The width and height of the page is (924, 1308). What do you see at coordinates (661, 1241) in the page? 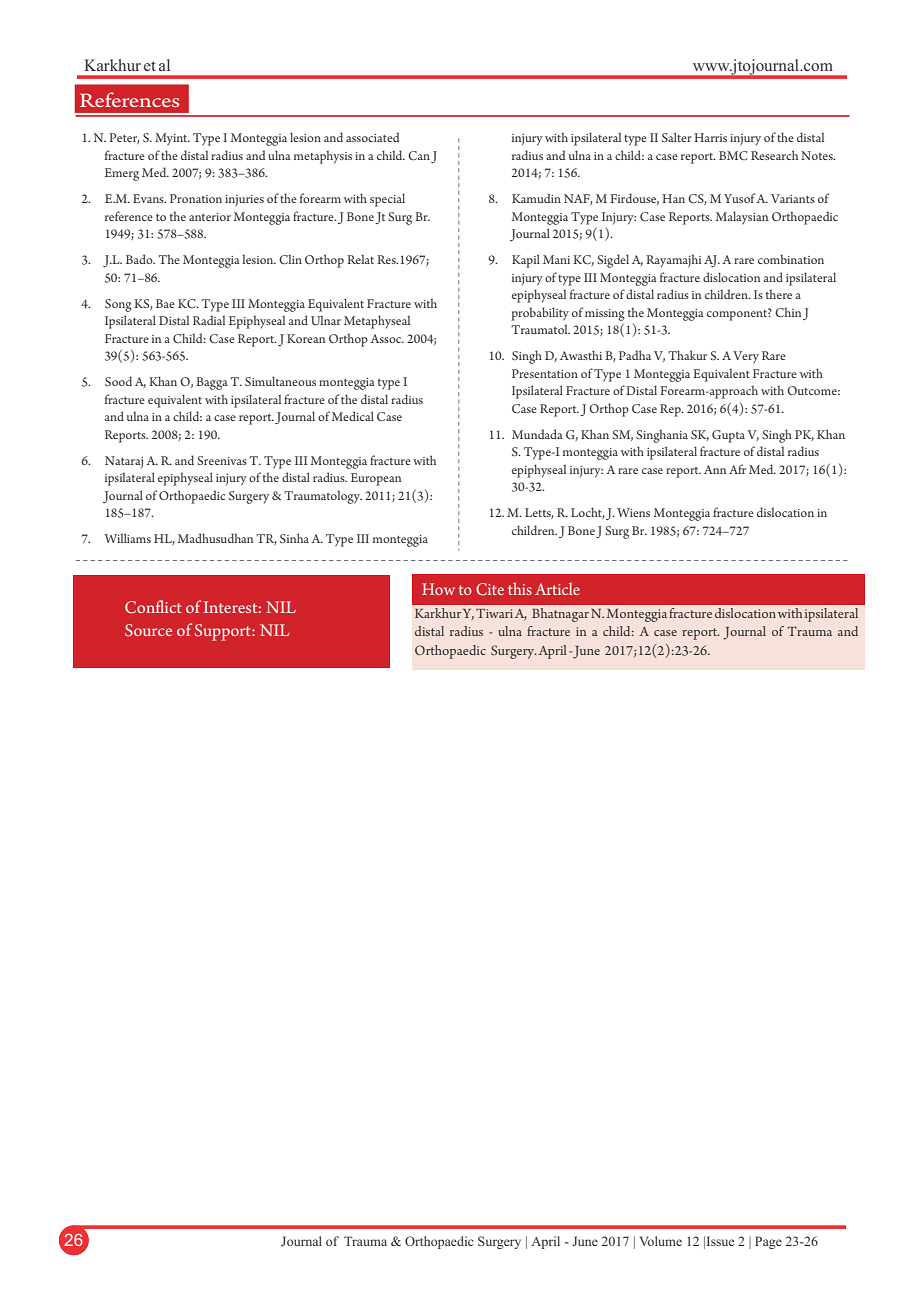
I see `Volume` at bounding box center [661, 1241].
